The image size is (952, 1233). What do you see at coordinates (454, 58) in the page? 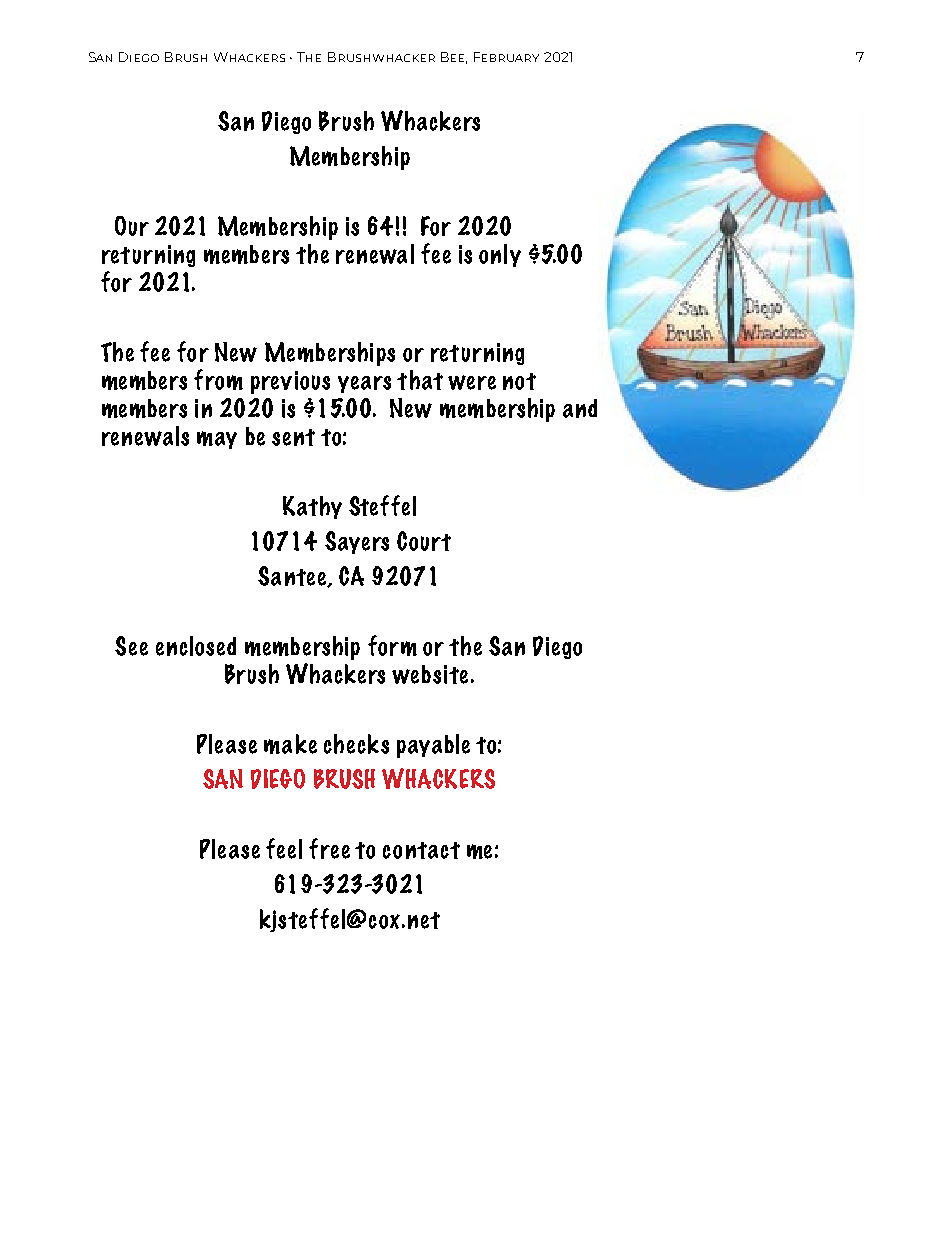
I see `Bee` at bounding box center [454, 58].
